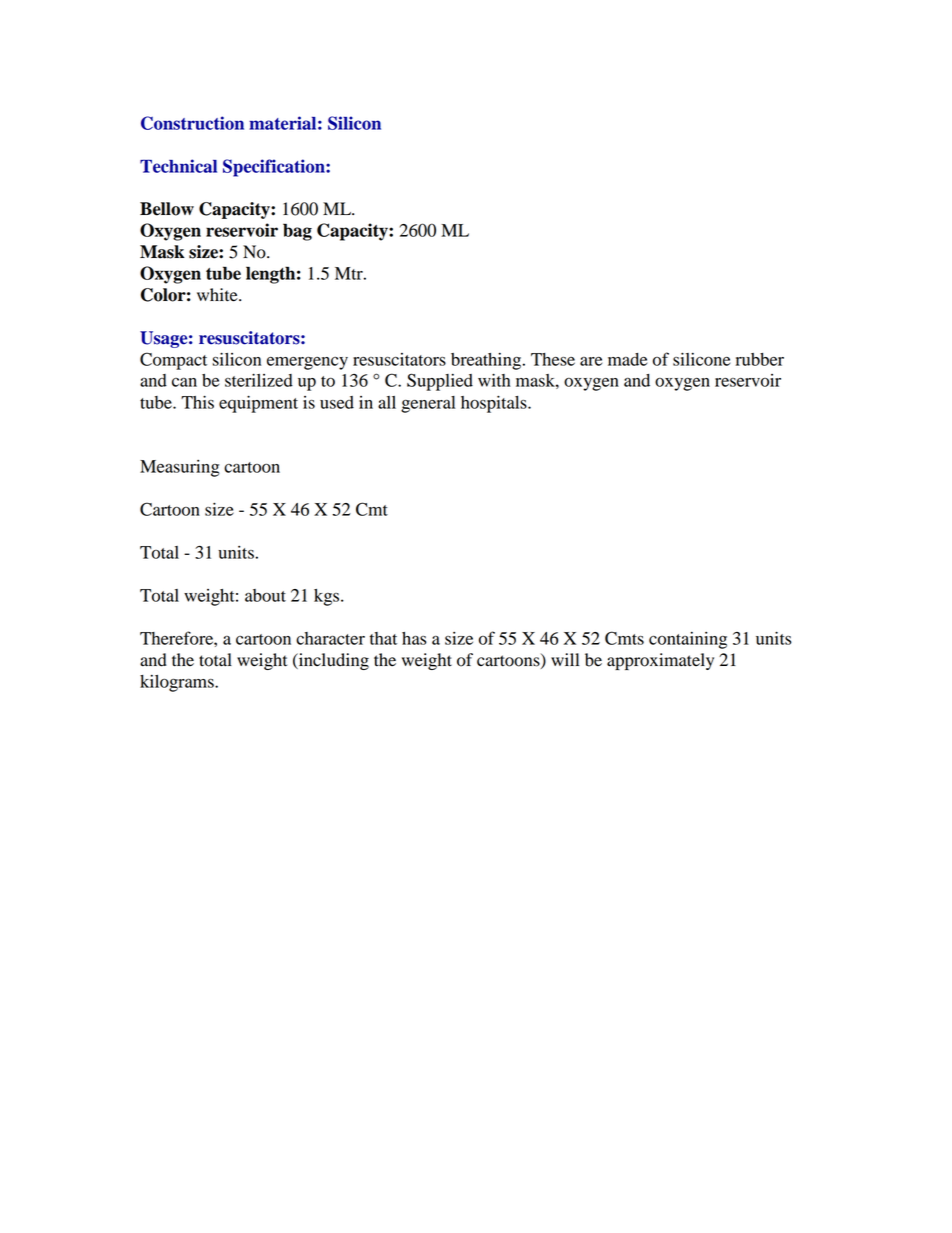  What do you see at coordinates (180, 468) in the screenshot?
I see `Measuring` at bounding box center [180, 468].
